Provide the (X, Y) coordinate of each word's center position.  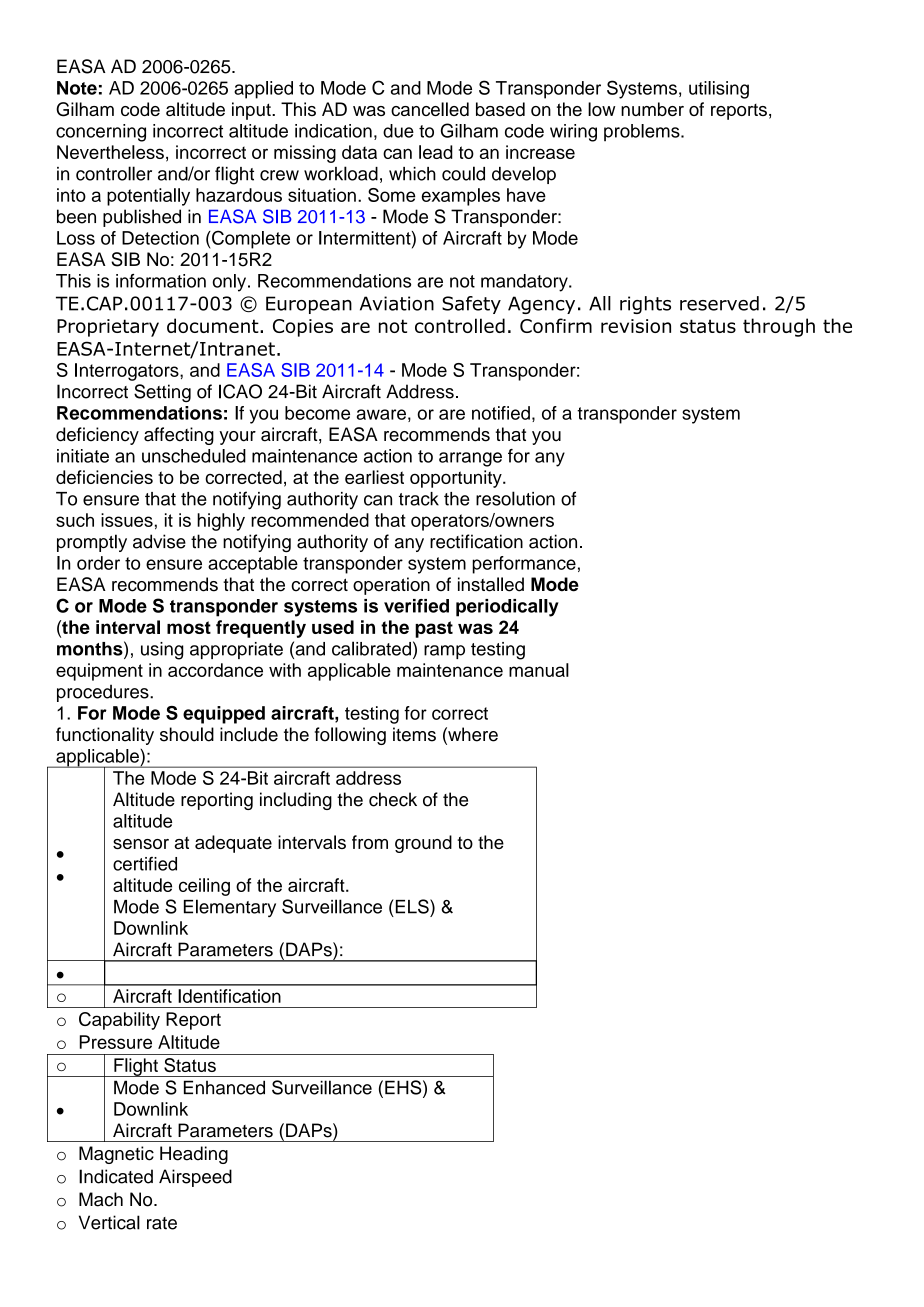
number (652, 109)
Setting (162, 393)
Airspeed (195, 1178)
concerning (101, 133)
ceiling (204, 887)
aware (381, 414)
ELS (412, 906)
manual (539, 670)
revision (636, 326)
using (162, 651)
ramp (444, 652)
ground (423, 844)
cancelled (430, 109)
